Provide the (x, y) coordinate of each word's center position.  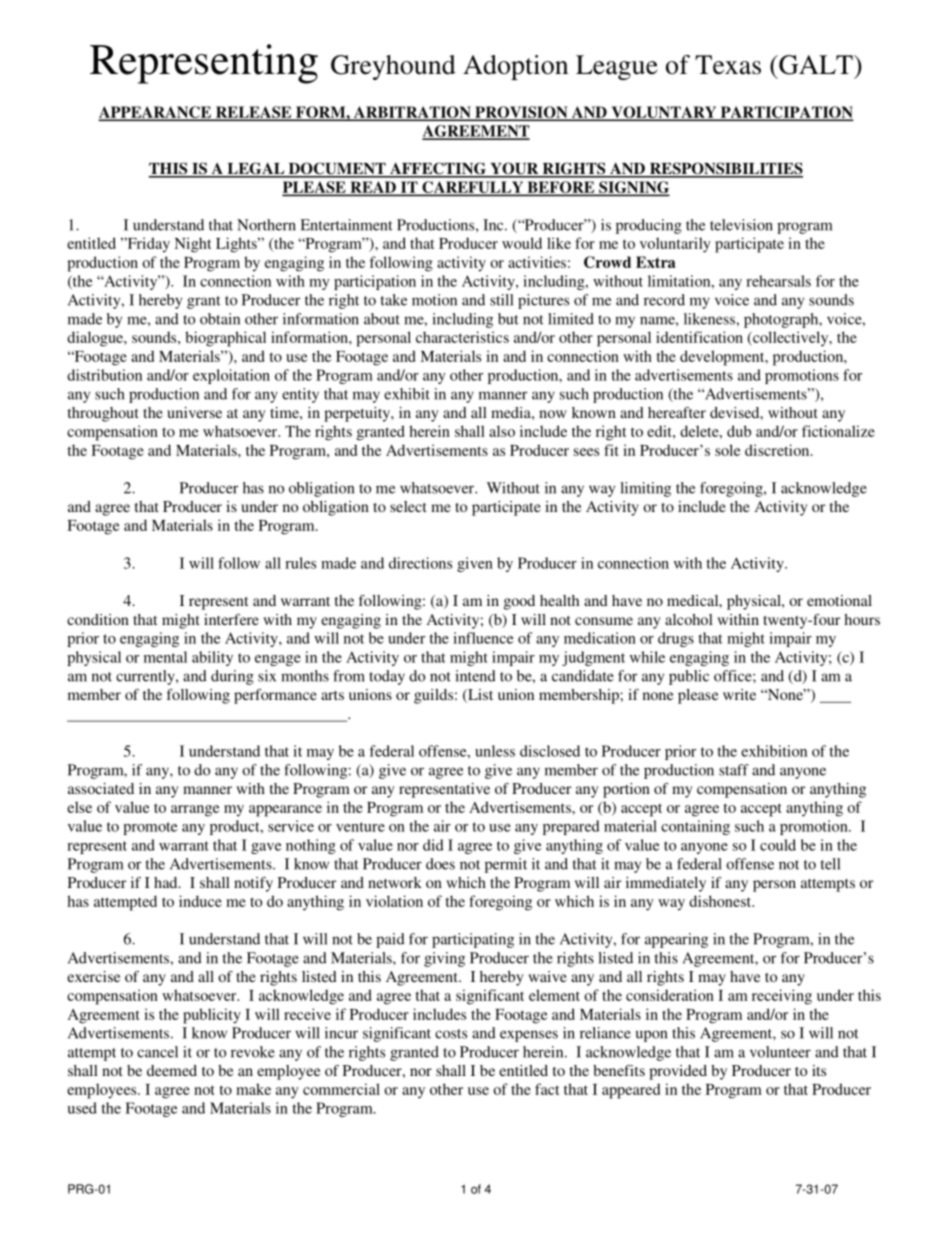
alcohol (689, 619)
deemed (172, 1070)
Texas (728, 65)
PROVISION (521, 113)
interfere (231, 619)
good (519, 602)
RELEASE (253, 113)
